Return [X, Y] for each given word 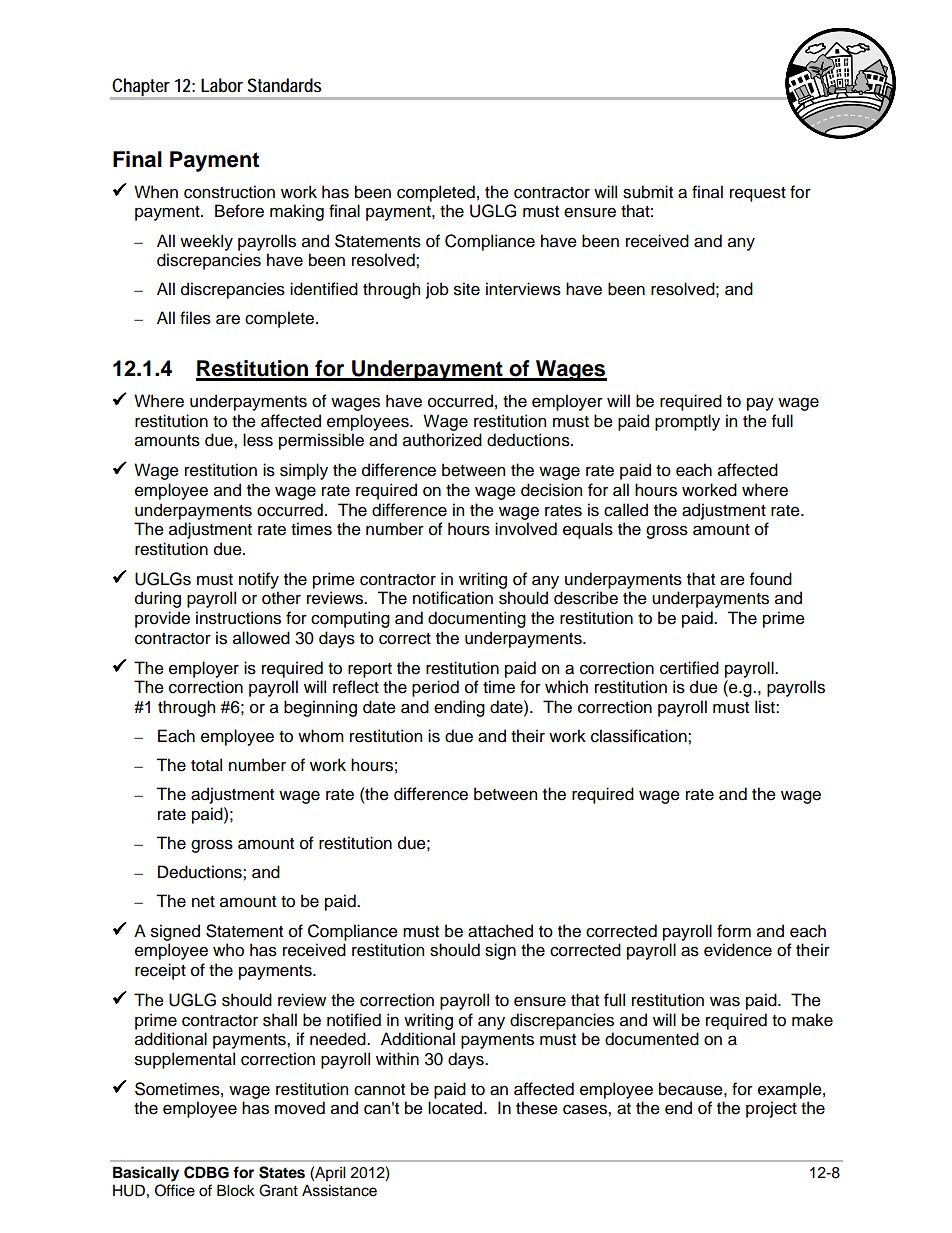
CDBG [206, 1172]
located [456, 1108]
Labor [222, 85]
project [771, 1109]
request [758, 194]
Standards [285, 85]
